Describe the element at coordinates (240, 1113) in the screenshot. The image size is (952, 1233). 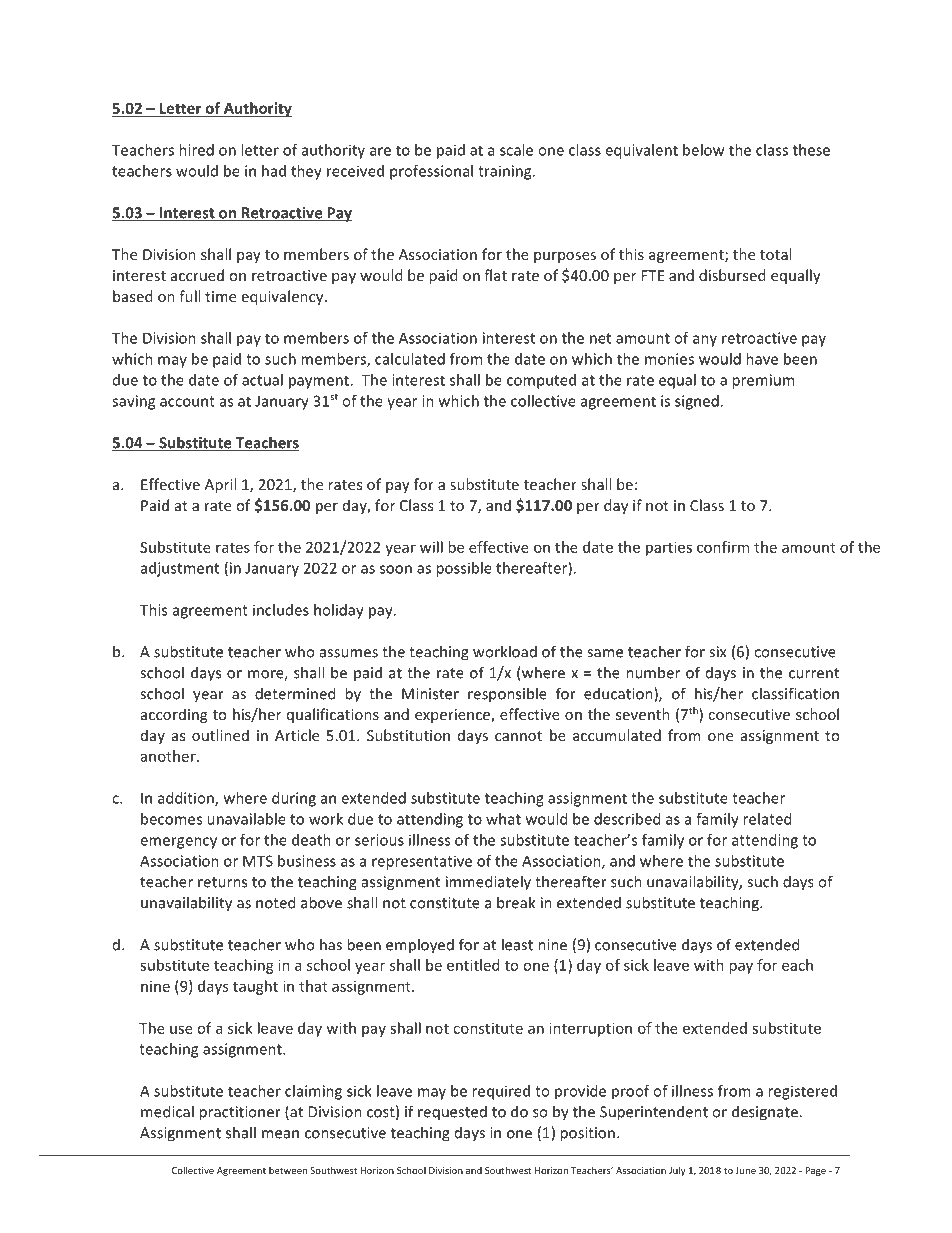
I see `practitioner` at that location.
